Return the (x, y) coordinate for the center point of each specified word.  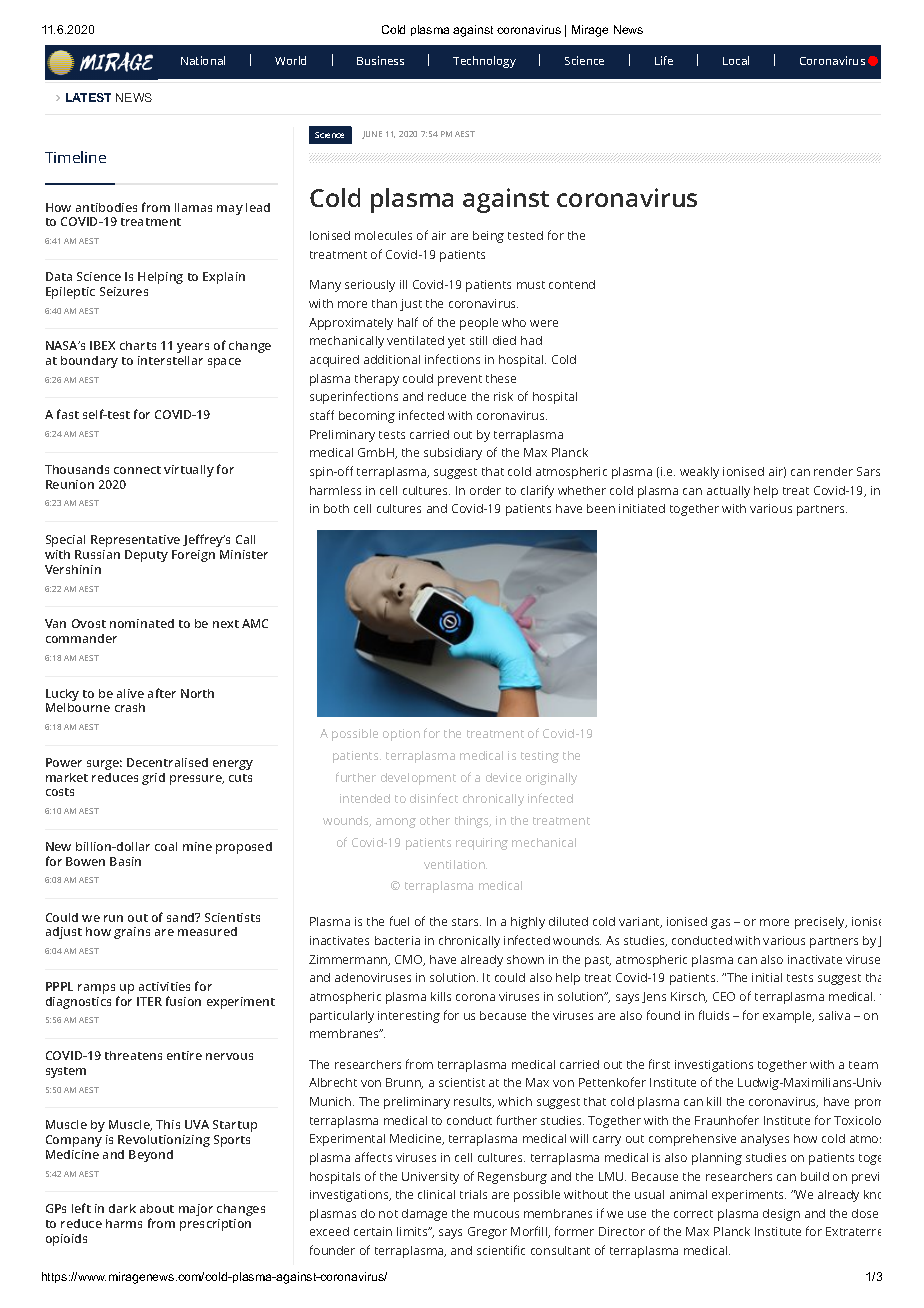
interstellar (170, 360)
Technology (484, 62)
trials (473, 1194)
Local (736, 60)
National (203, 60)
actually (728, 492)
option (401, 735)
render (833, 471)
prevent (460, 380)
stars (466, 922)
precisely (821, 923)
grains (132, 933)
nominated (142, 623)
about (157, 1208)
